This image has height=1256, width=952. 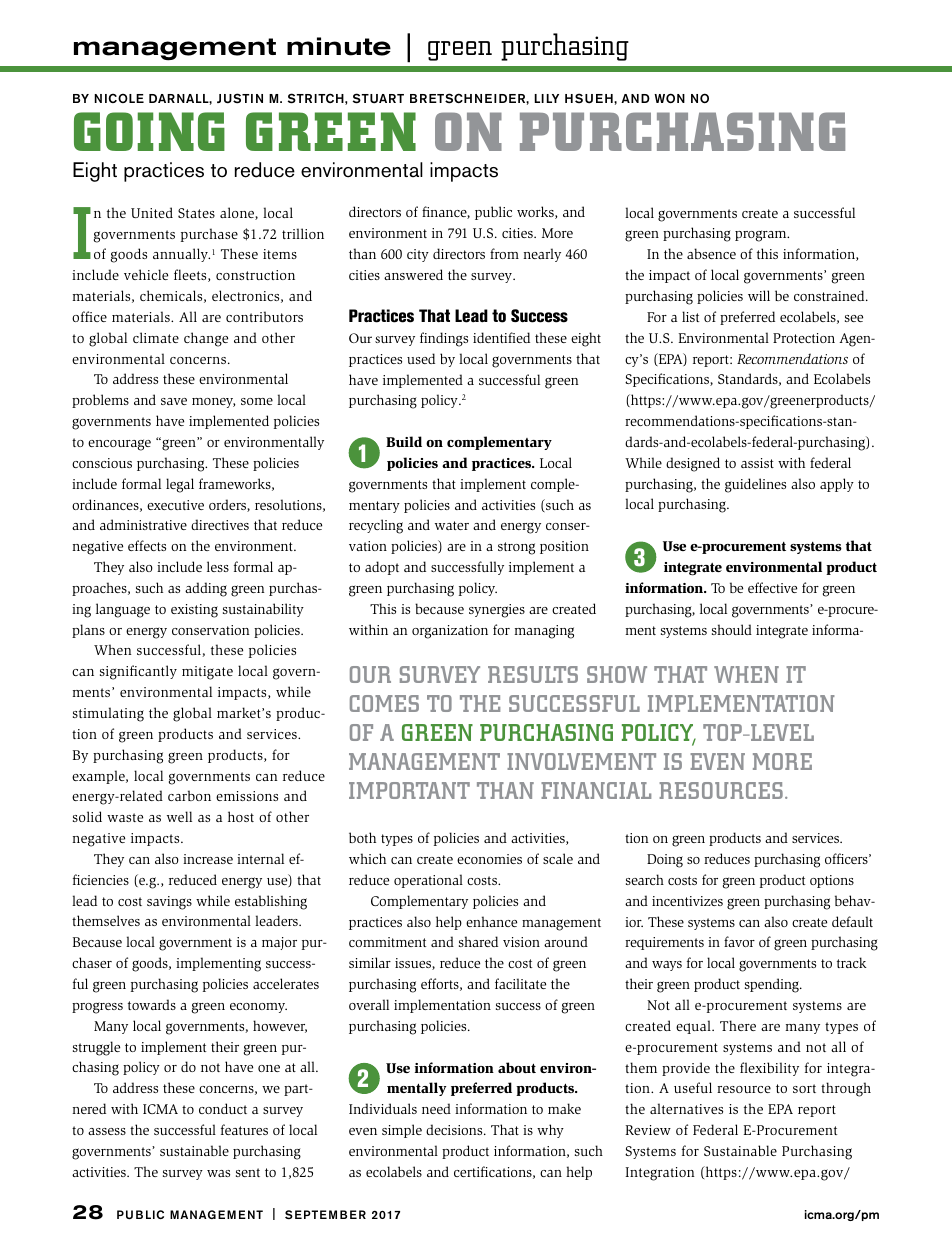 What do you see at coordinates (669, 98) in the image?
I see `WON` at bounding box center [669, 98].
